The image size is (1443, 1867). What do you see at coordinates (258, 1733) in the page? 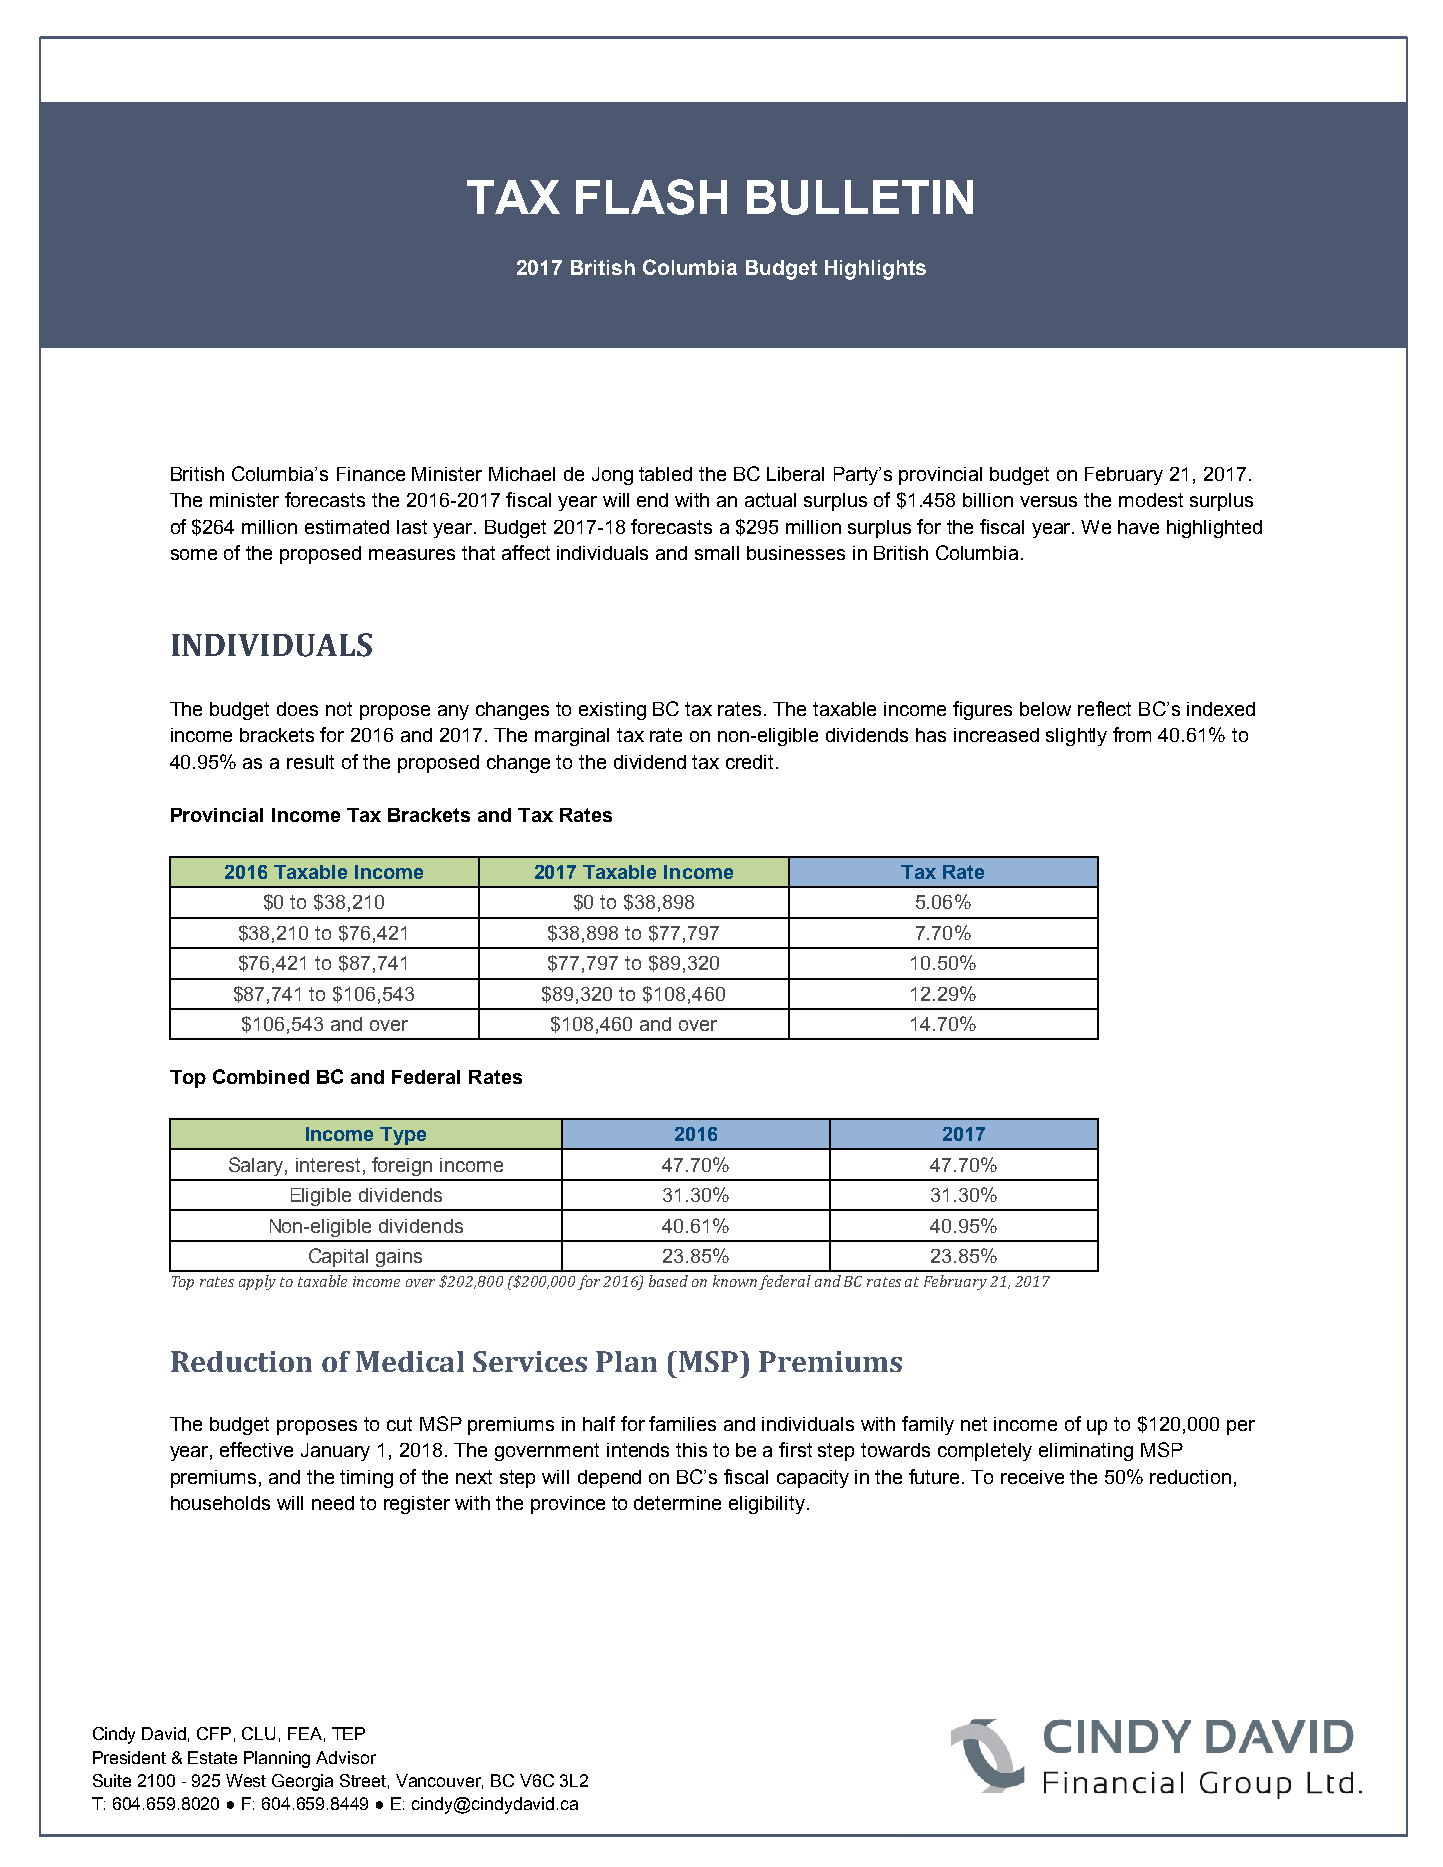
I see `CLU` at bounding box center [258, 1733].
